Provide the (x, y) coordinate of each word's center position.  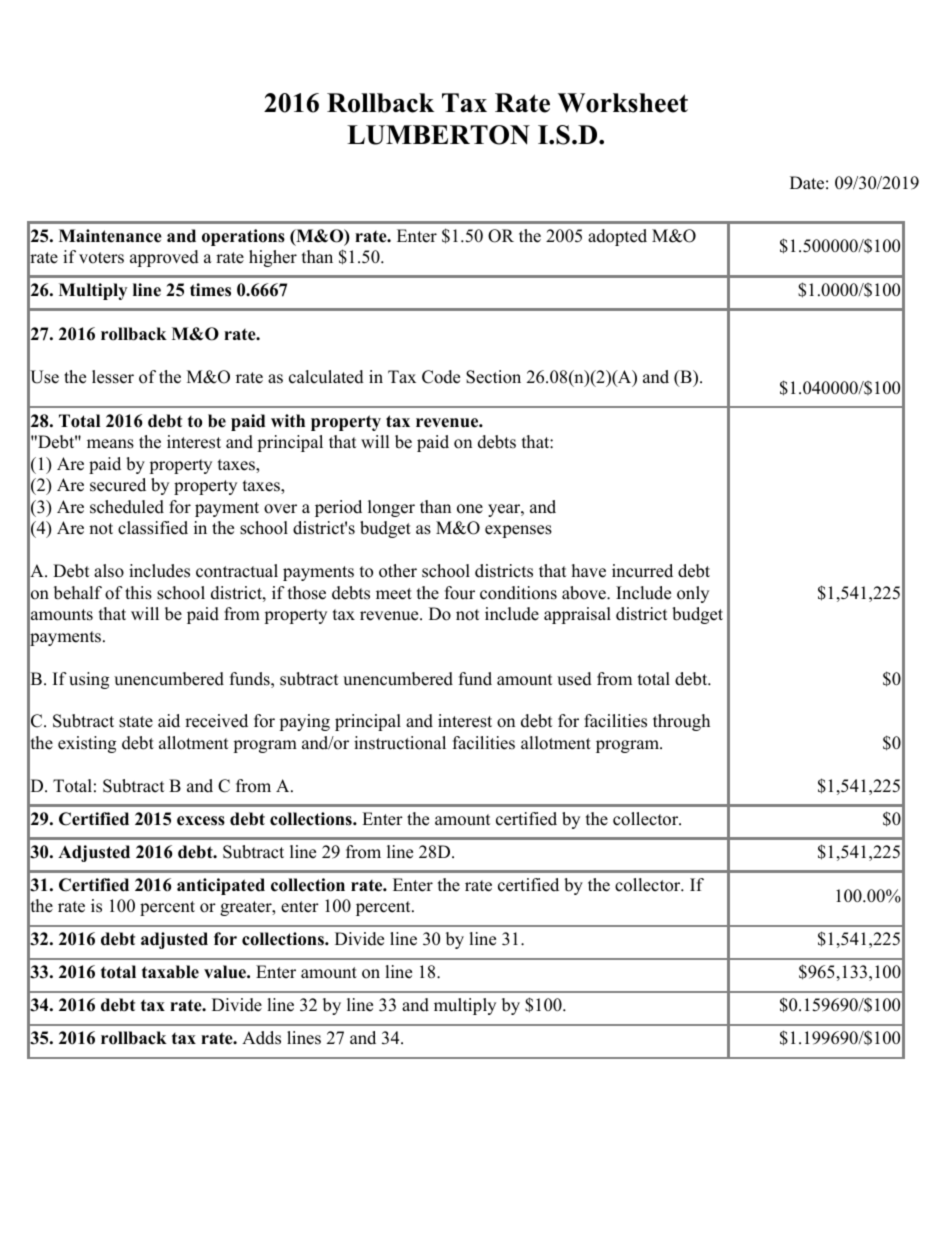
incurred (642, 571)
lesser (113, 377)
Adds (261, 1038)
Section (493, 377)
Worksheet (623, 103)
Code (441, 377)
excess (201, 821)
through (681, 722)
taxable (170, 972)
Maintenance (110, 236)
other (398, 571)
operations (243, 237)
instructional (400, 743)
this (138, 593)
